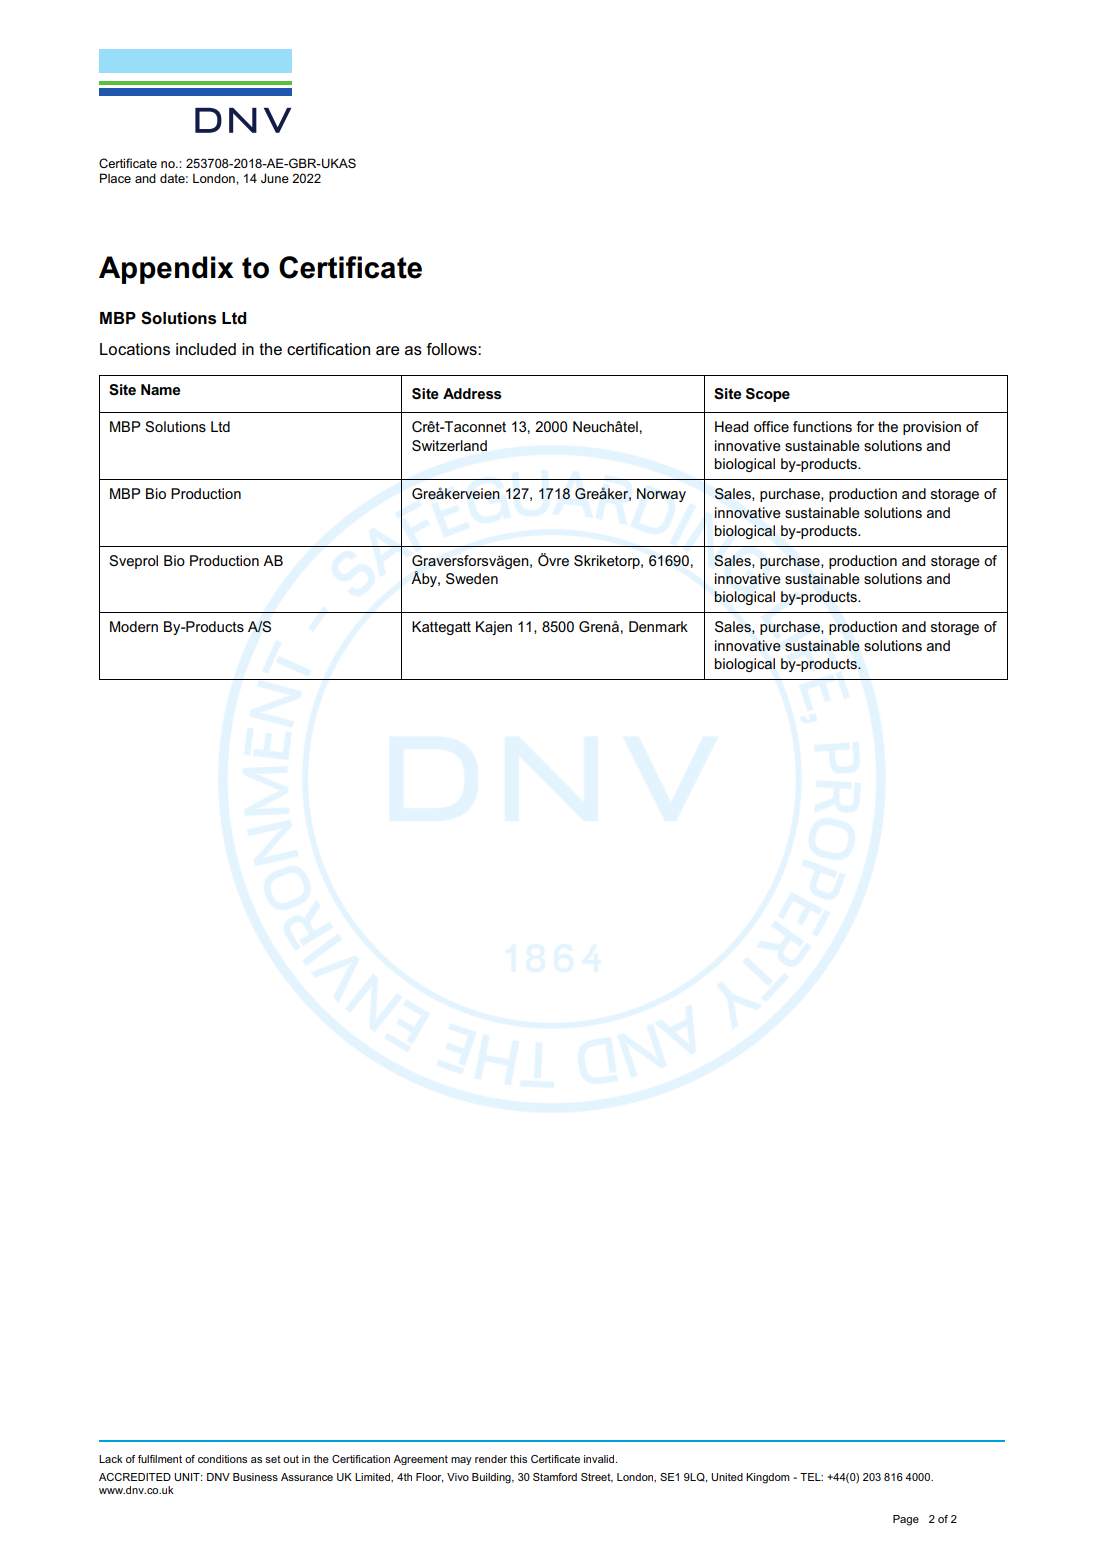  I want to click on follows, so click(452, 349).
